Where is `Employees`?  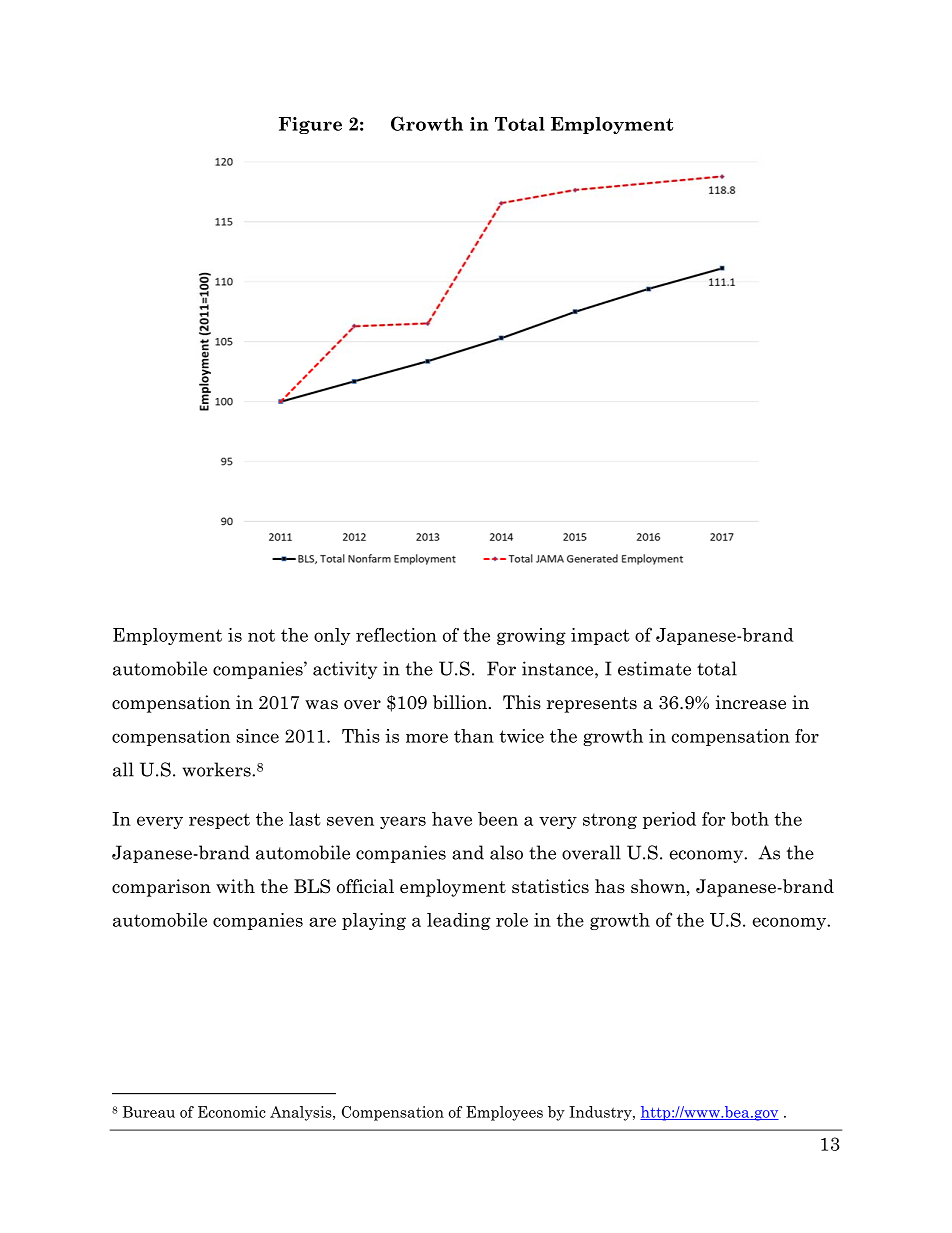
Employees is located at coordinates (504, 1113).
